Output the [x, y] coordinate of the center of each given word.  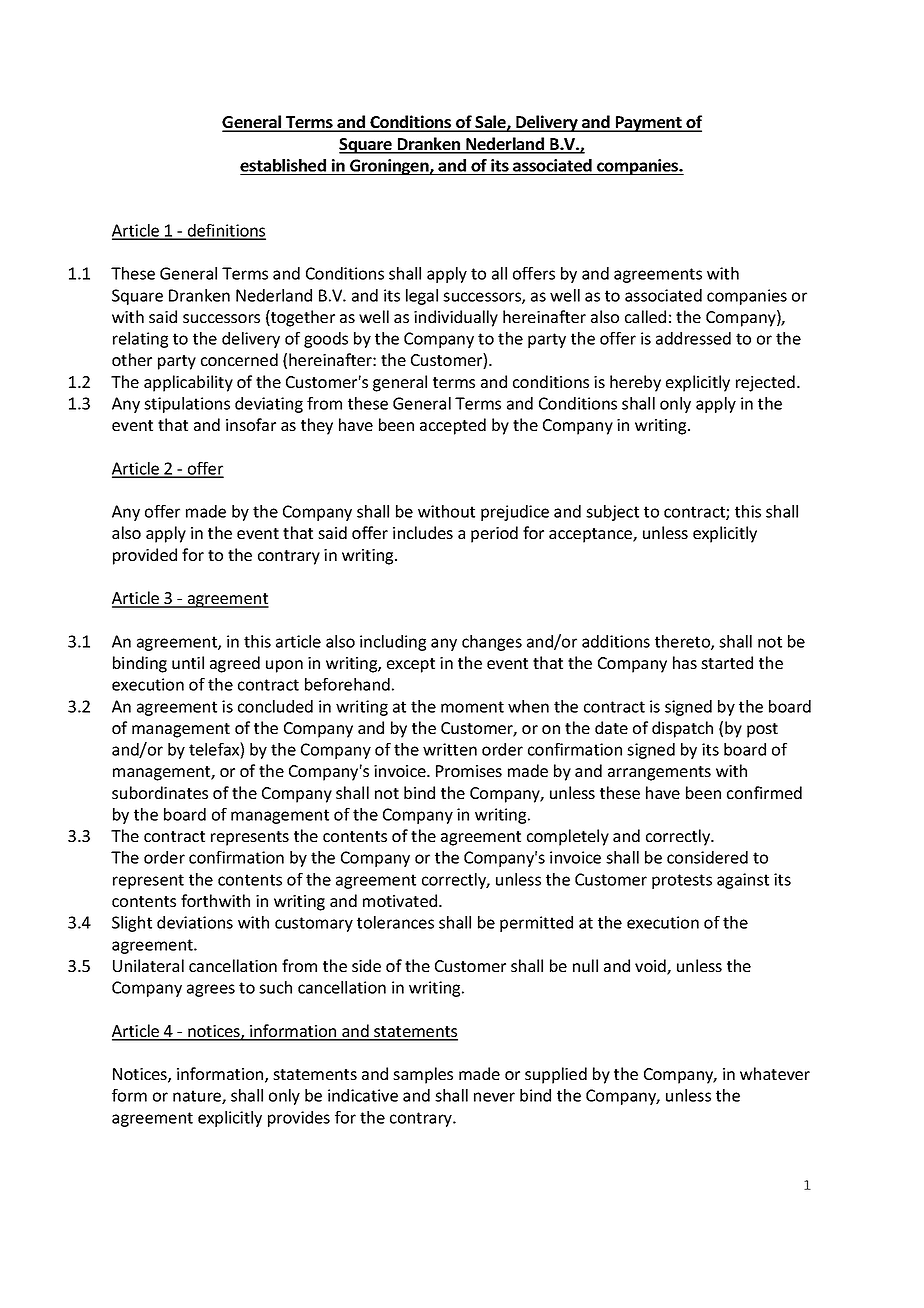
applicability [188, 383]
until [188, 662]
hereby [635, 383]
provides [299, 1119]
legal [422, 297]
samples [423, 1075]
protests [682, 881]
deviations [195, 922]
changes [492, 643]
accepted [453, 426]
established [283, 165]
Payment [648, 124]
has [685, 662]
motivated [401, 900]
